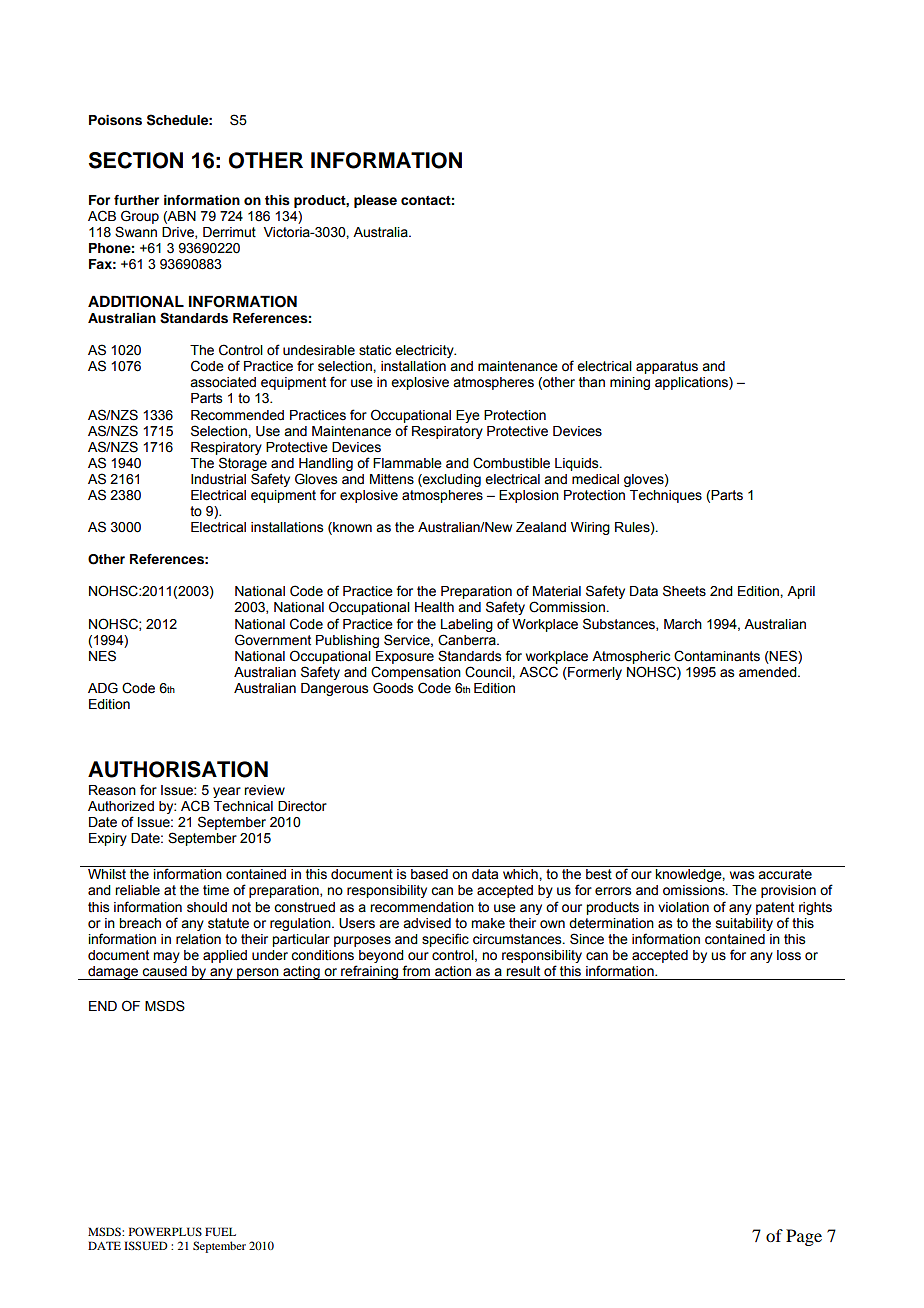 Image resolution: width=924 pixels, height=1308 pixels. I want to click on Page, so click(804, 1237).
